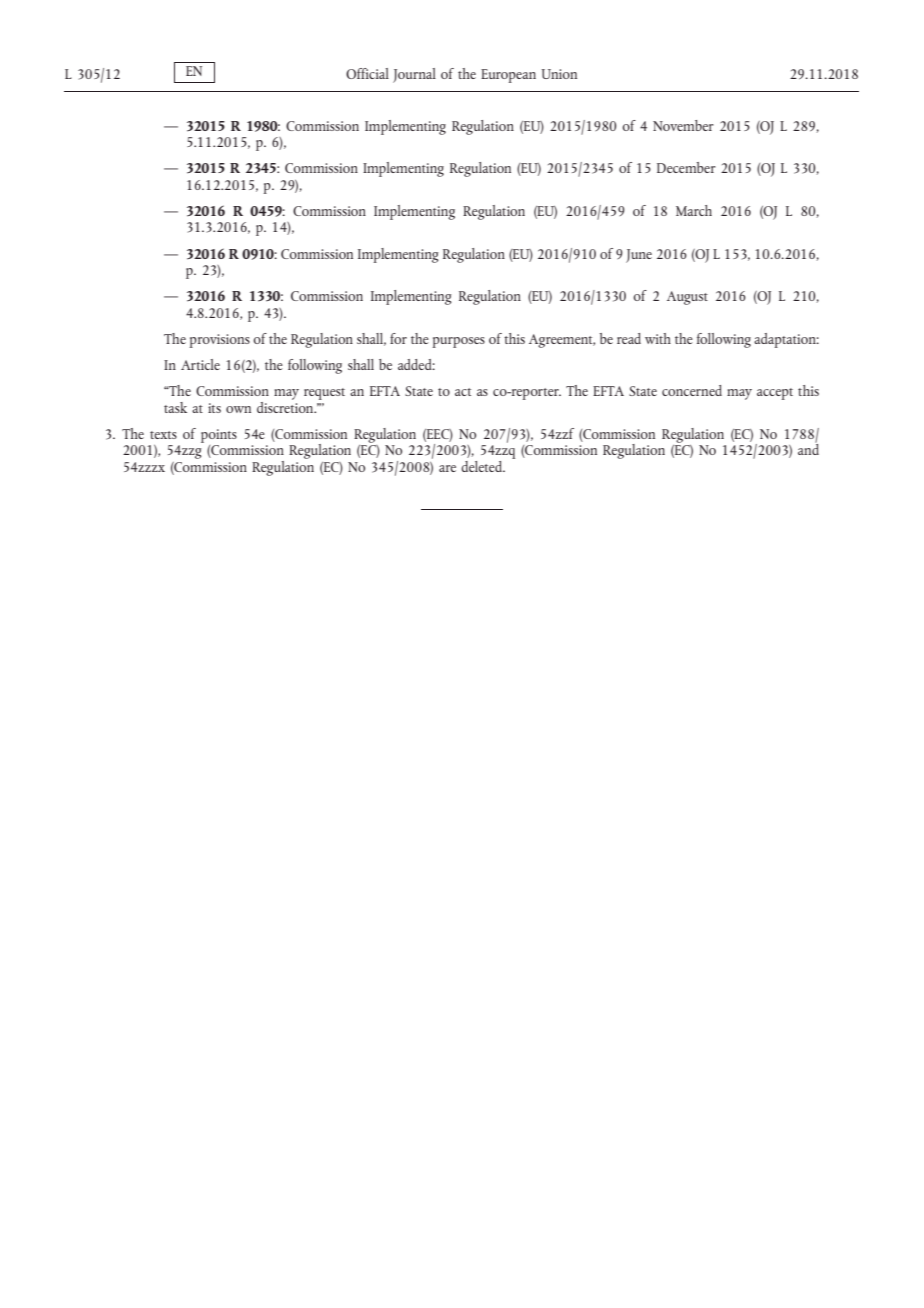 This screenshot has width=924, height=1308. I want to click on November, so click(683, 125).
